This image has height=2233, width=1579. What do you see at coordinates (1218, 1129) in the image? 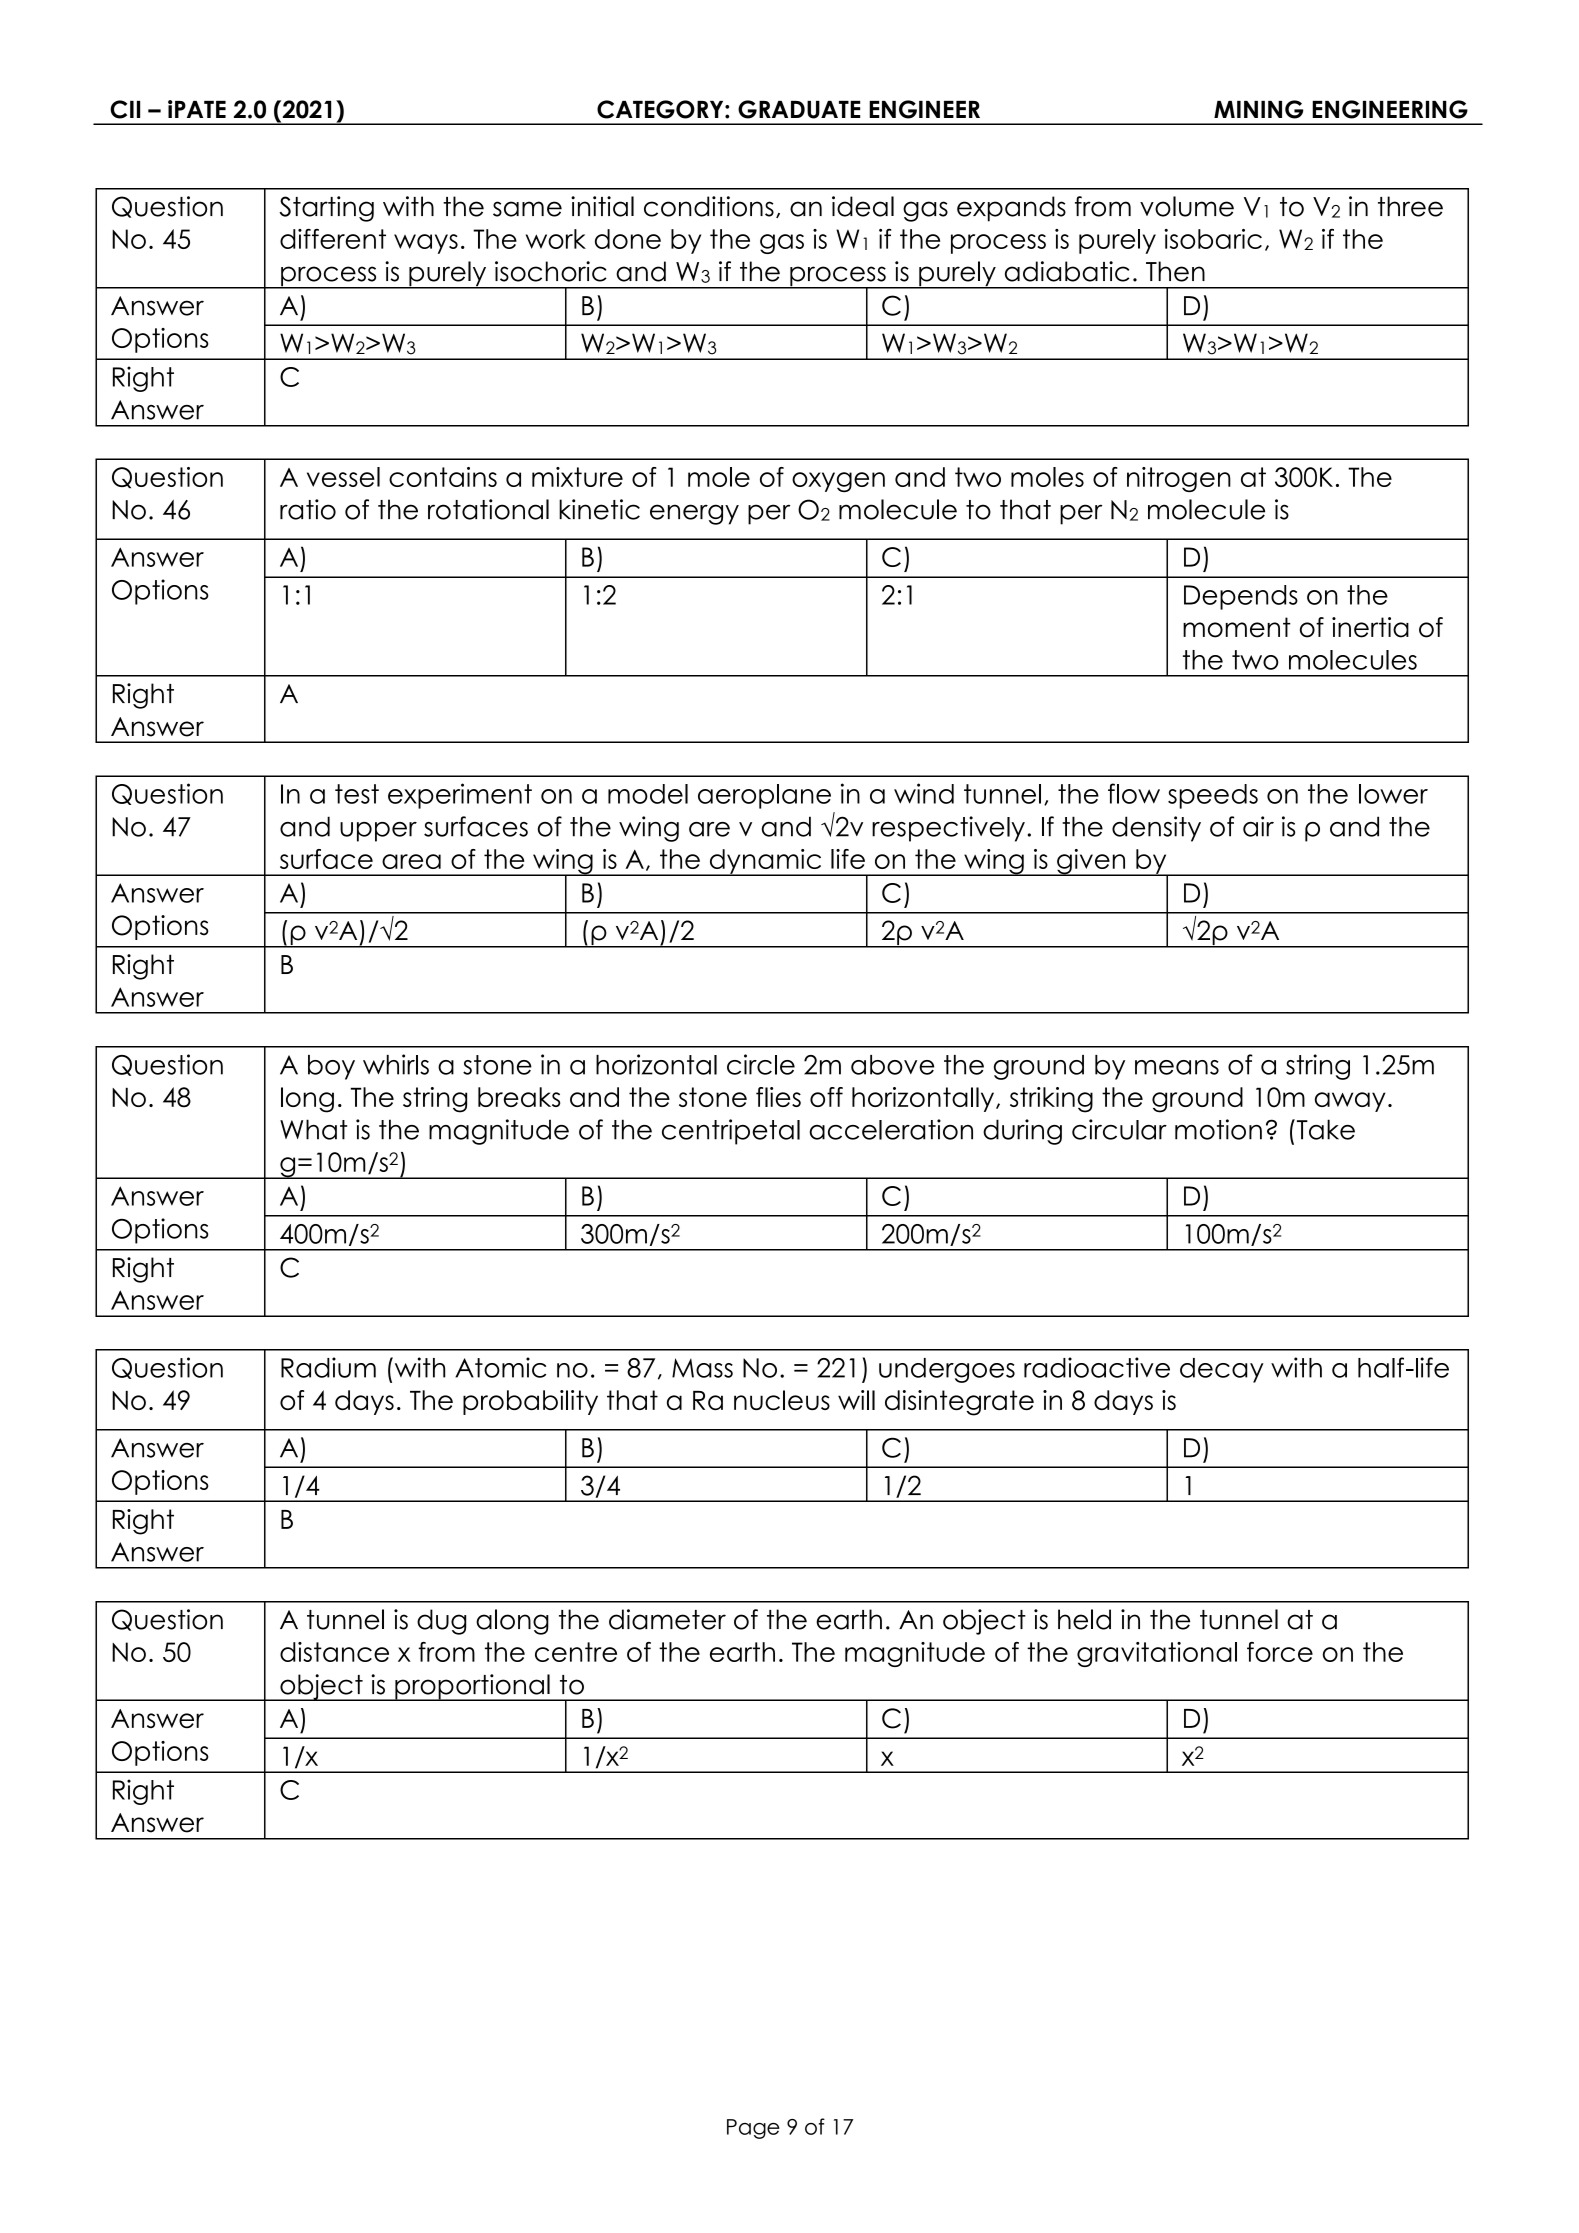
I see `motion` at bounding box center [1218, 1129].
